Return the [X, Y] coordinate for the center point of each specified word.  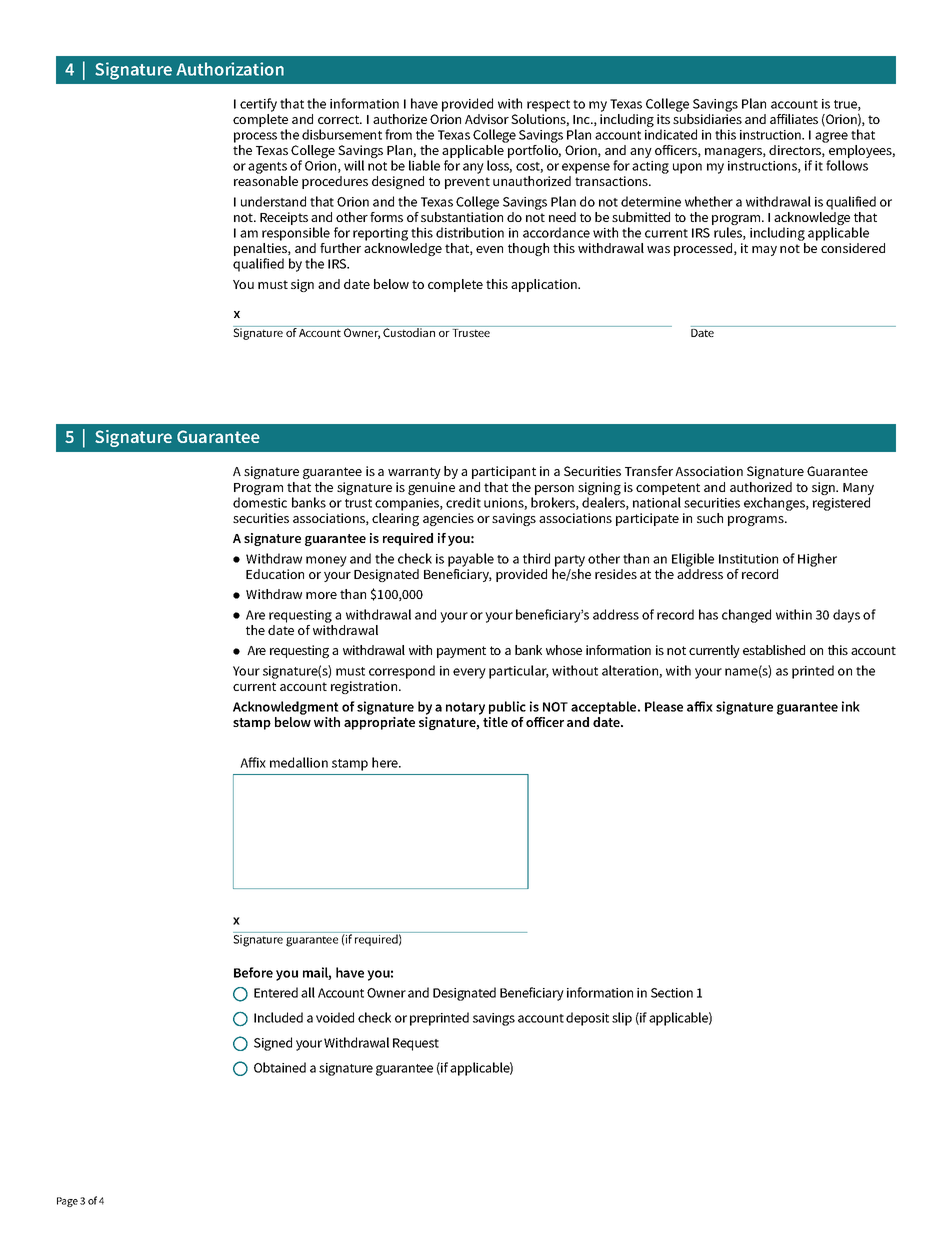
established [774, 650]
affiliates [794, 119]
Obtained [280, 1067]
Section [672, 993]
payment [461, 652]
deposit [587, 1019]
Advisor [487, 119]
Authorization [230, 69]
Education [275, 574]
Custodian [409, 331]
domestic [260, 502]
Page [67, 1202]
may [764, 251]
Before [253, 972]
